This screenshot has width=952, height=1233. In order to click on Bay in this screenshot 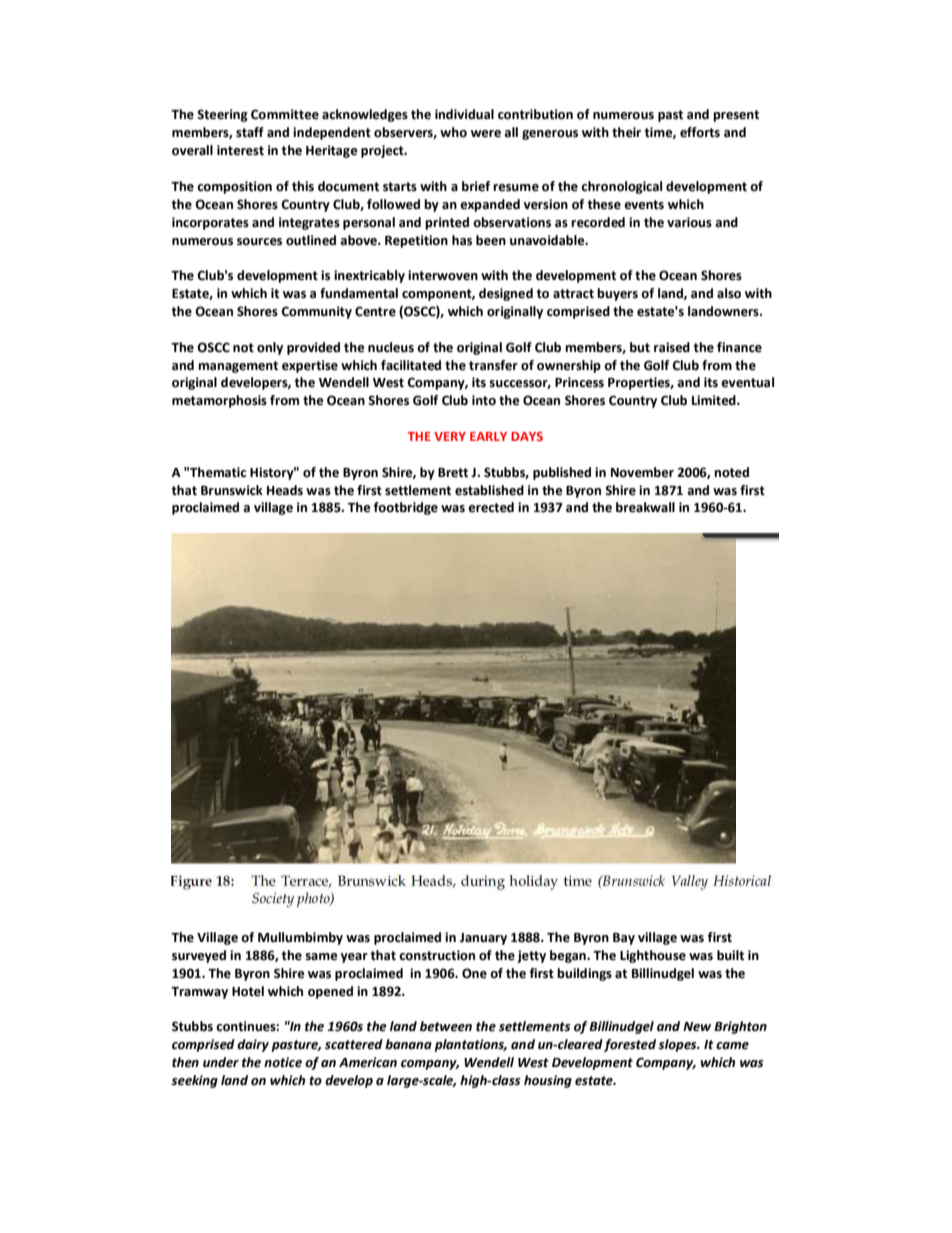, I will do `click(624, 939)`.
